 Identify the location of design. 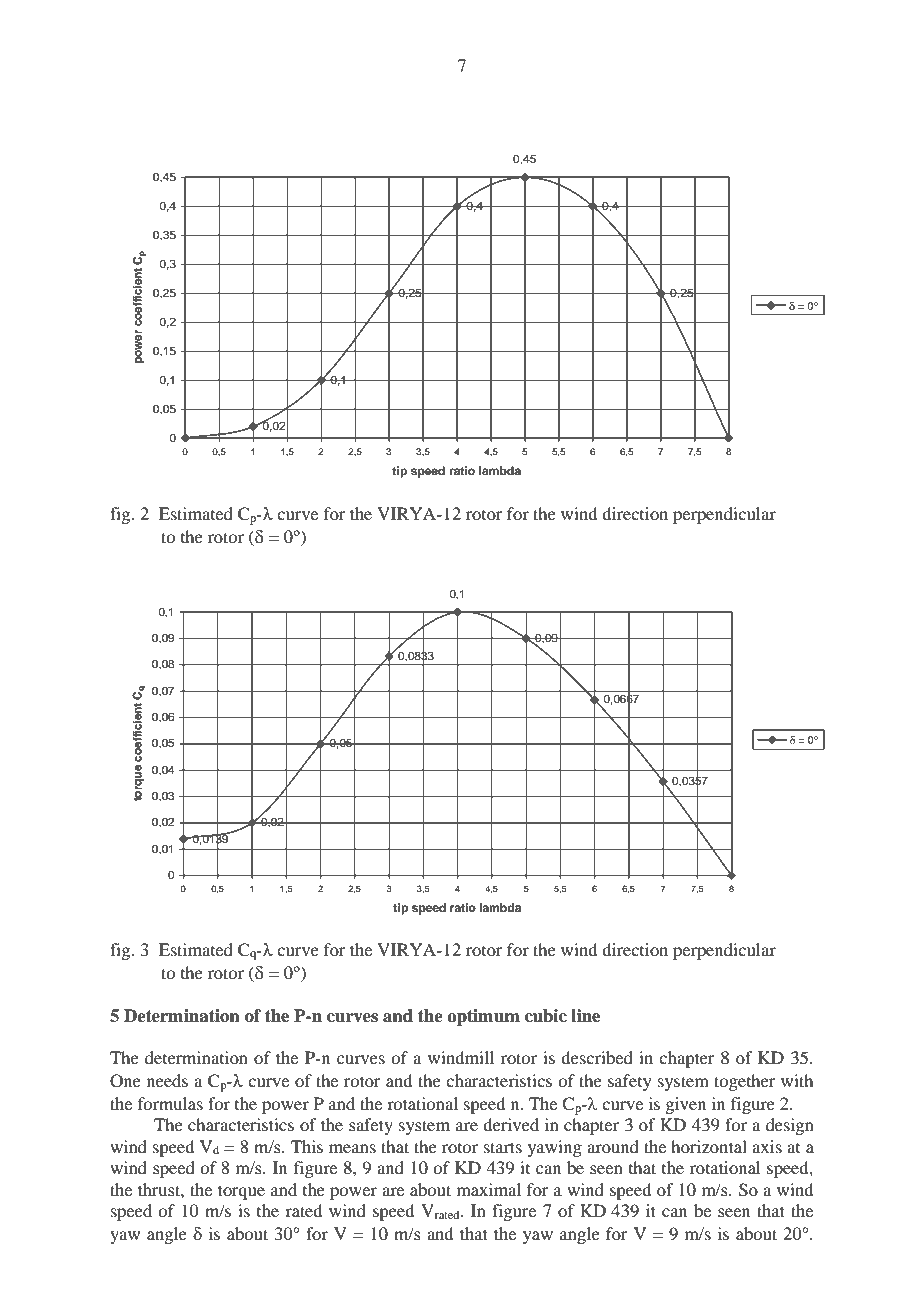
(790, 1126).
